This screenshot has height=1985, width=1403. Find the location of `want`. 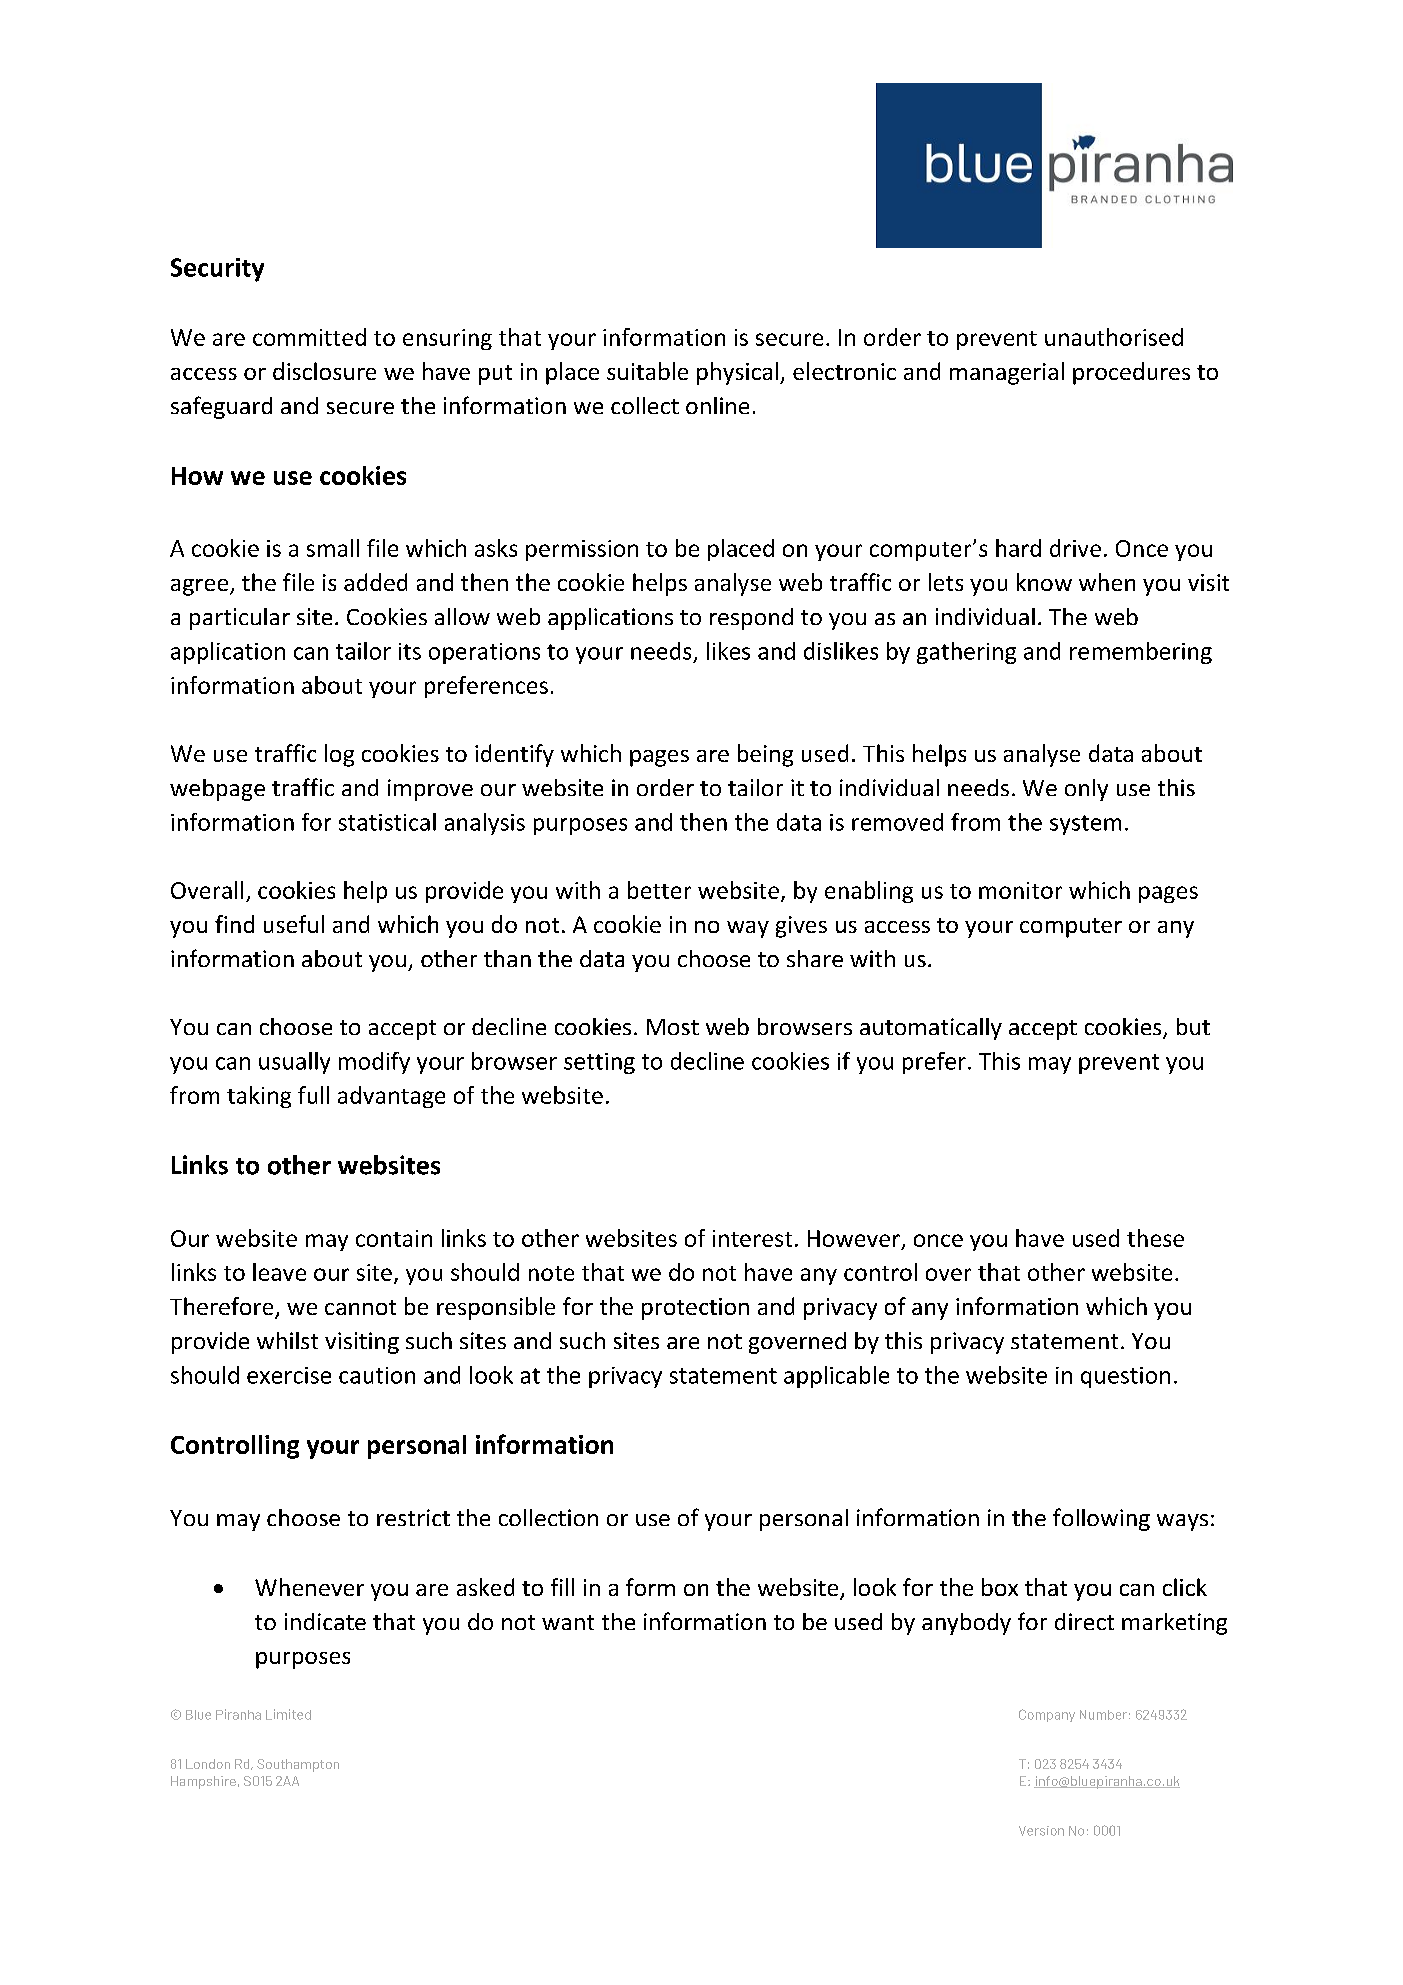

want is located at coordinates (568, 1622).
